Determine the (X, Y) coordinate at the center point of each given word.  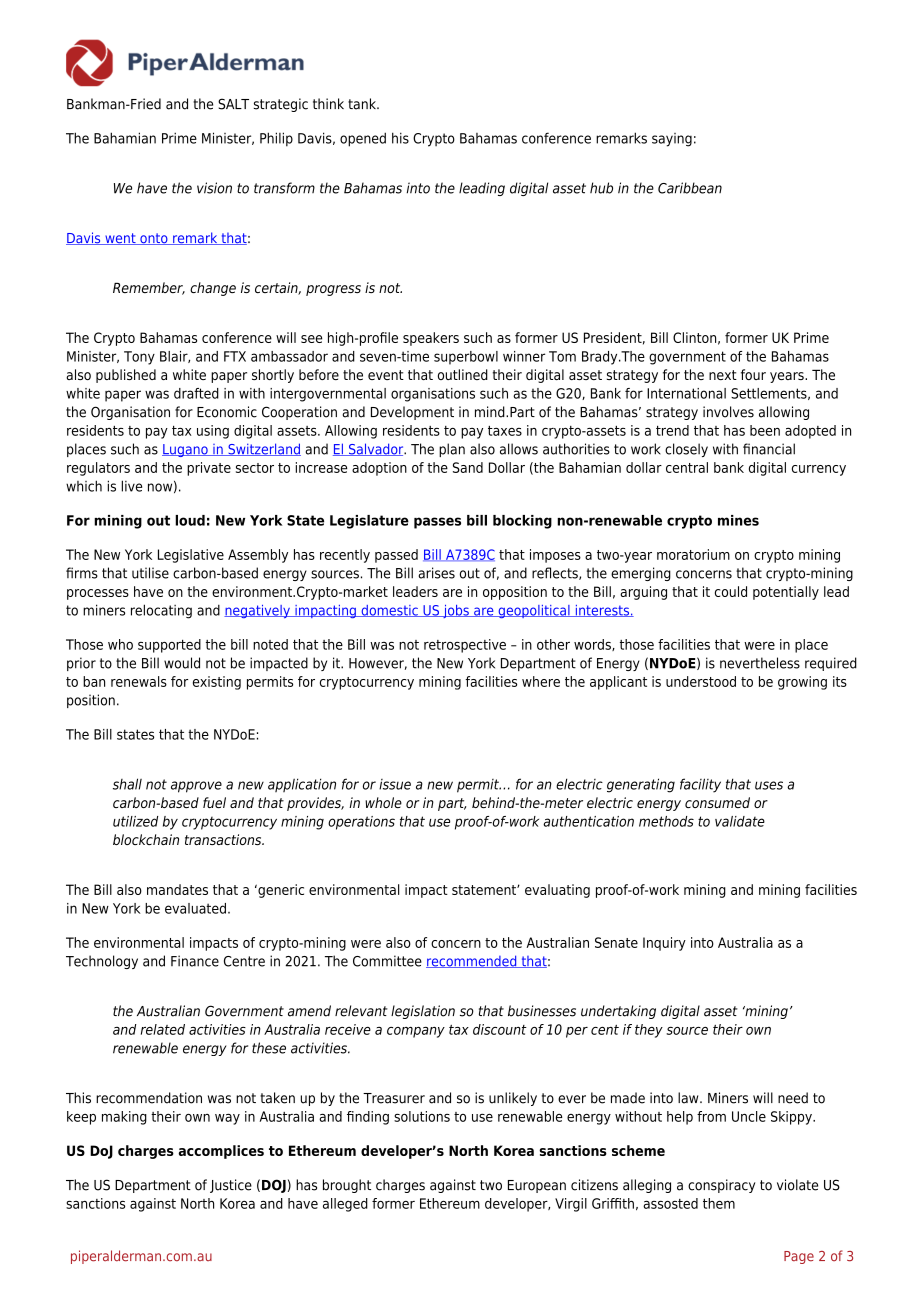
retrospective (465, 646)
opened (363, 139)
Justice (231, 1186)
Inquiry (664, 944)
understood (701, 681)
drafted (196, 393)
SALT (233, 104)
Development (412, 413)
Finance (195, 961)
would (182, 663)
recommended (472, 961)
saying (672, 140)
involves (728, 412)
